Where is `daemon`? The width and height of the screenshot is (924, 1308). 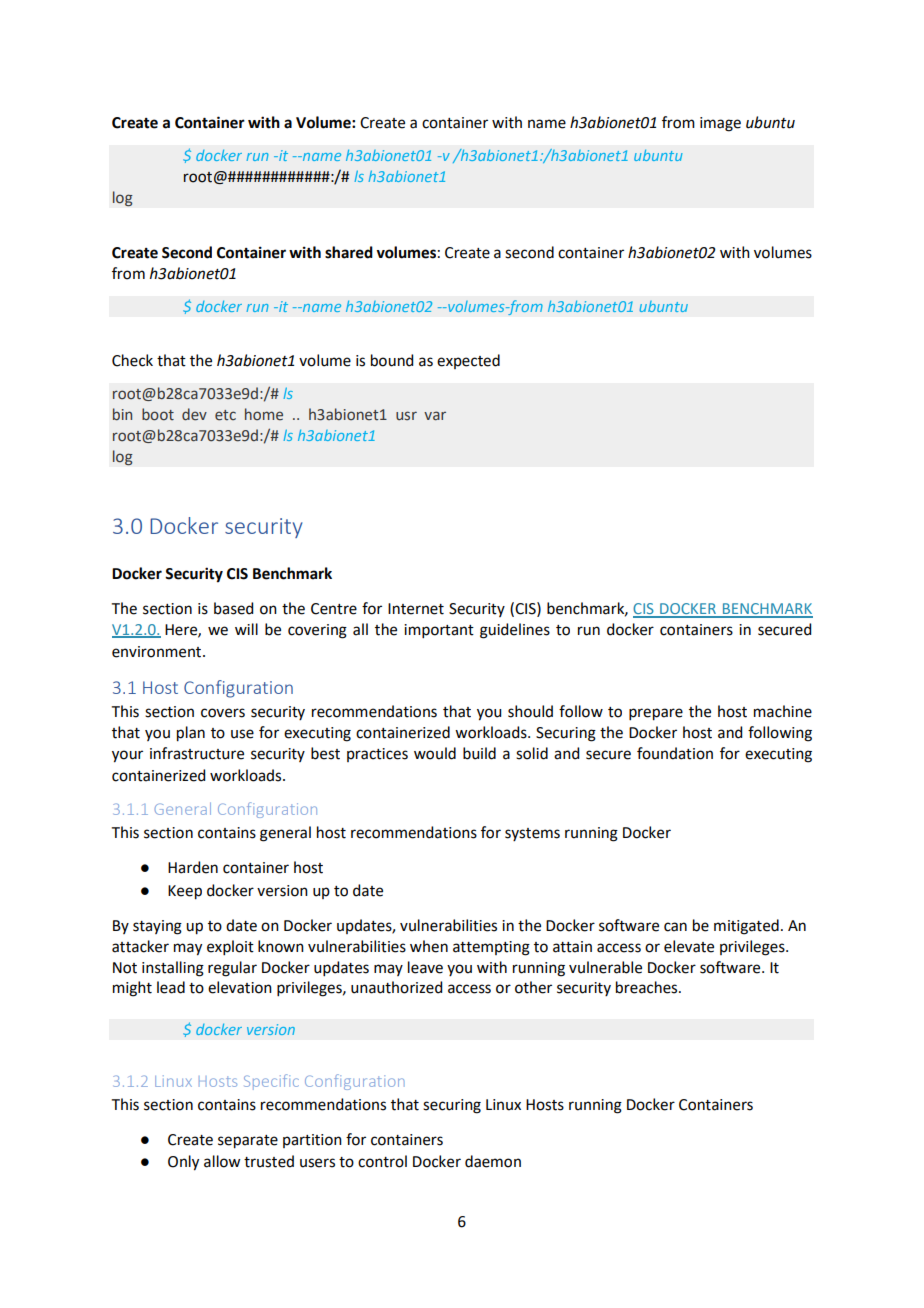 daemon is located at coordinates (493, 1161).
